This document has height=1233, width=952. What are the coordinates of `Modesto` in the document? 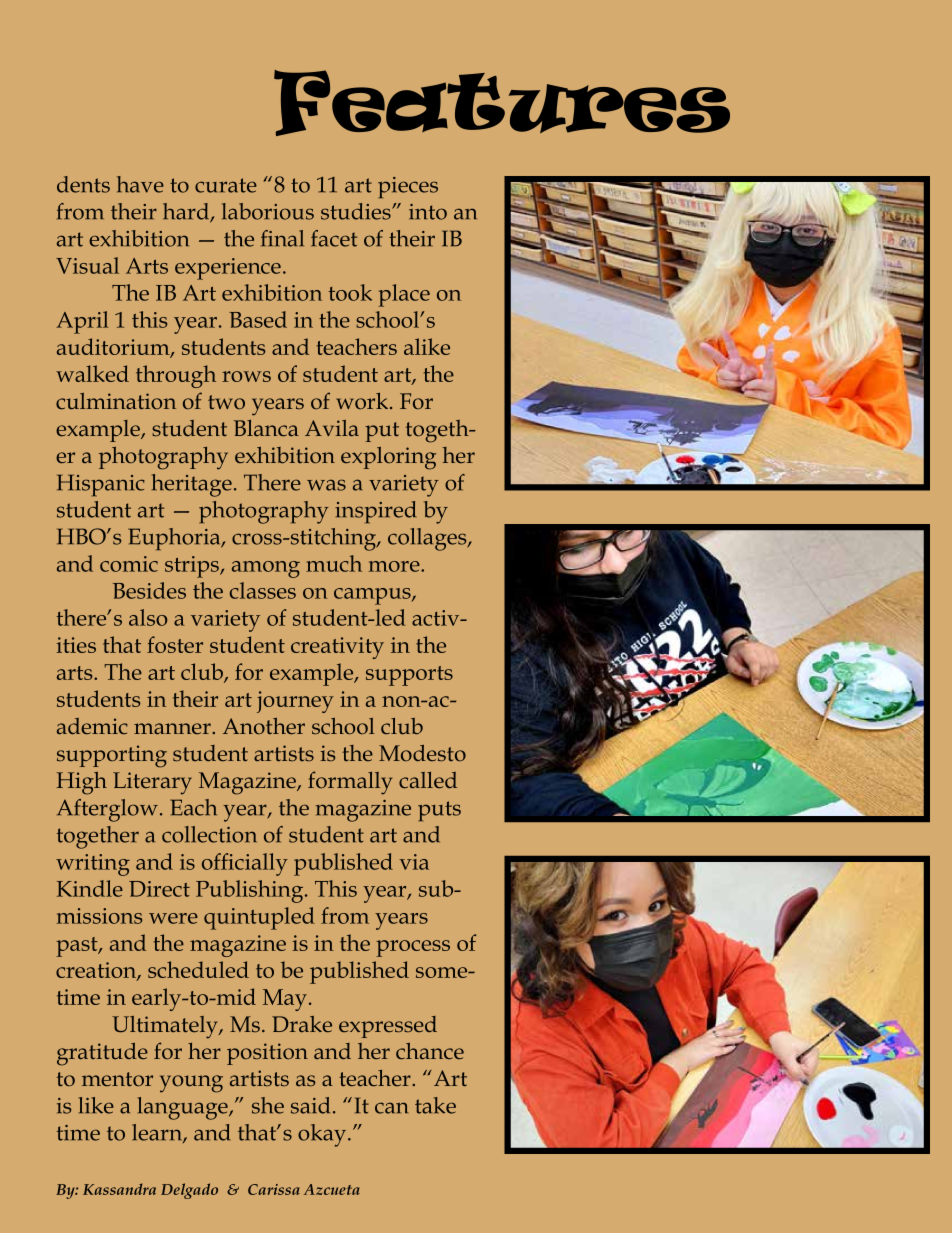 It's located at (422, 753).
